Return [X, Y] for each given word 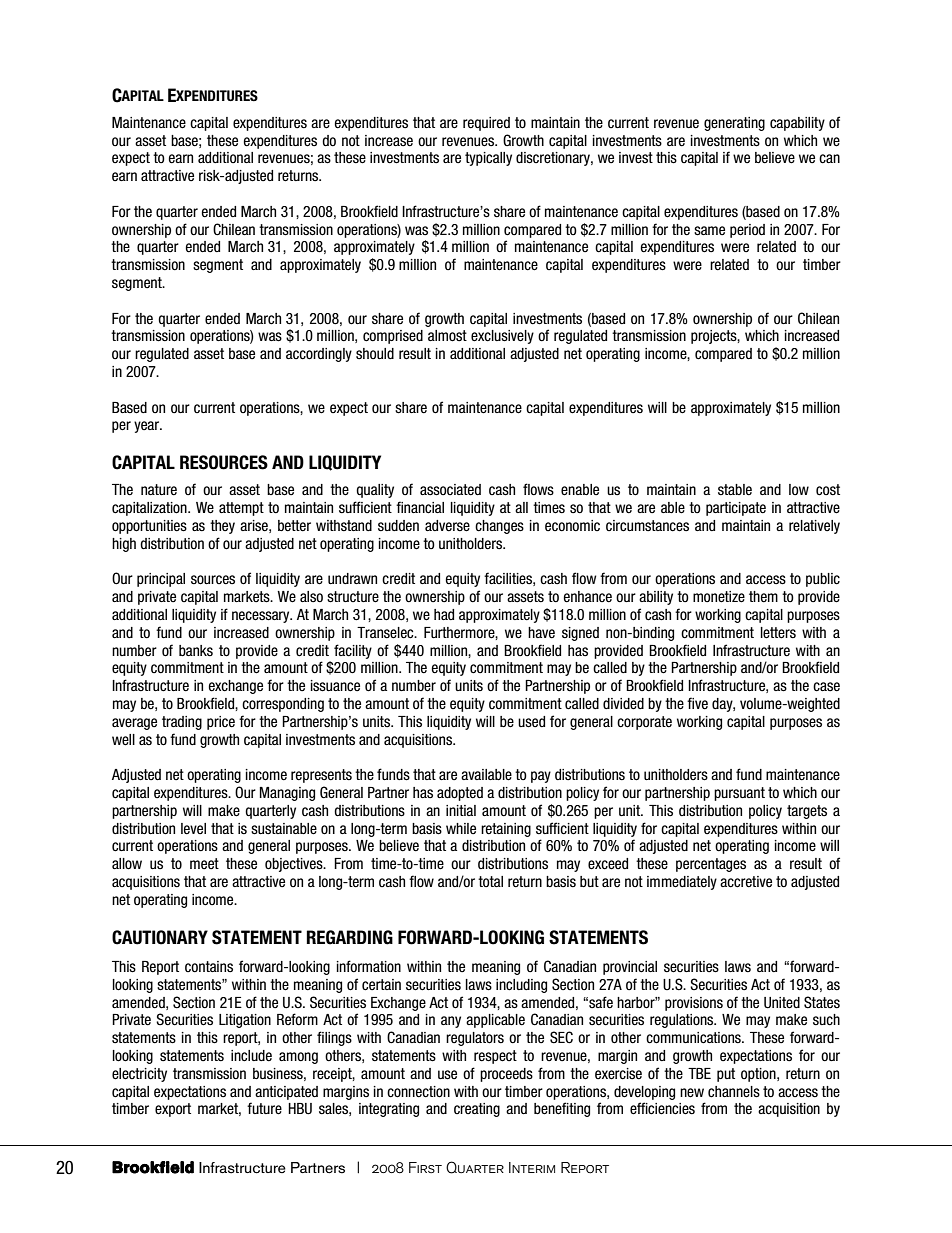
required [486, 124]
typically [488, 159]
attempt [241, 509]
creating [477, 1110]
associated [450, 490]
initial [461, 810]
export [173, 1110]
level [193, 829]
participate [736, 509]
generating [734, 124]
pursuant [739, 794]
